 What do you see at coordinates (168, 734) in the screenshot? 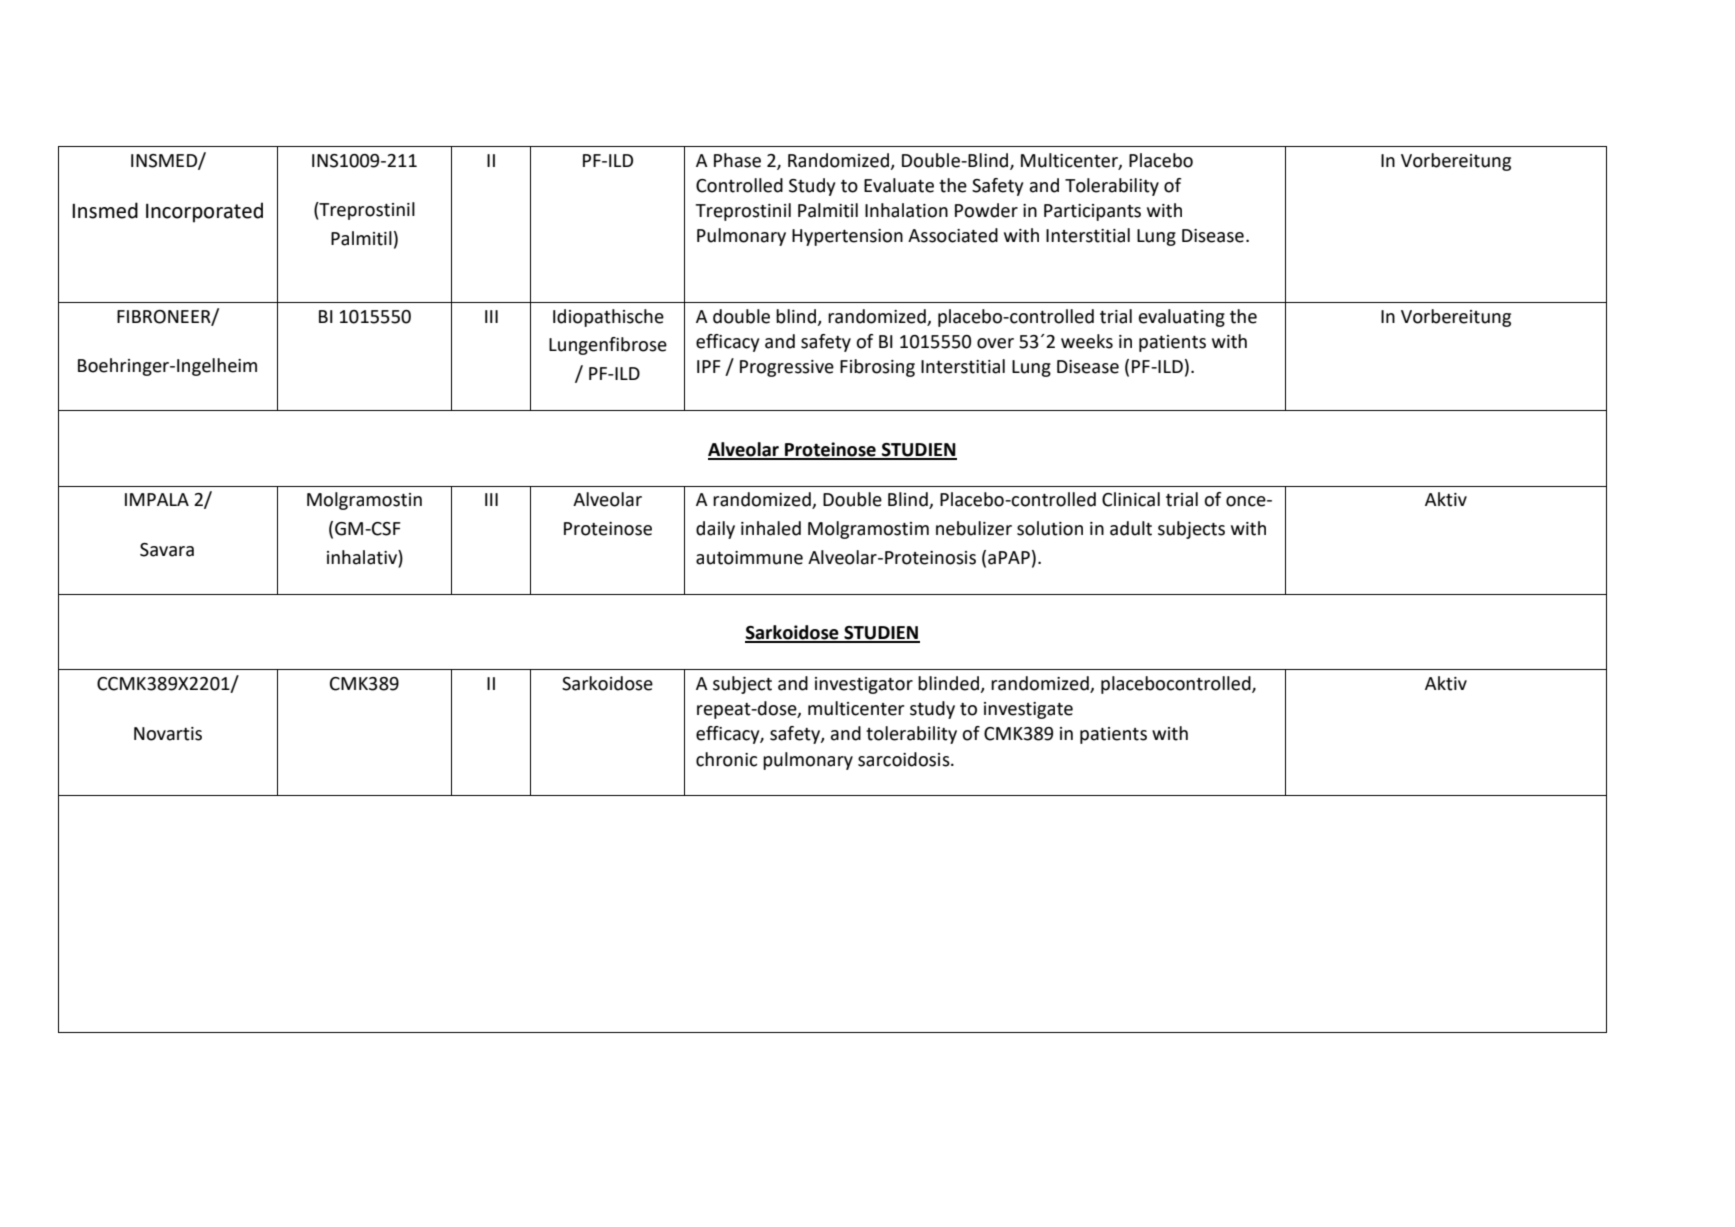
I see `Novartis` at bounding box center [168, 734].
